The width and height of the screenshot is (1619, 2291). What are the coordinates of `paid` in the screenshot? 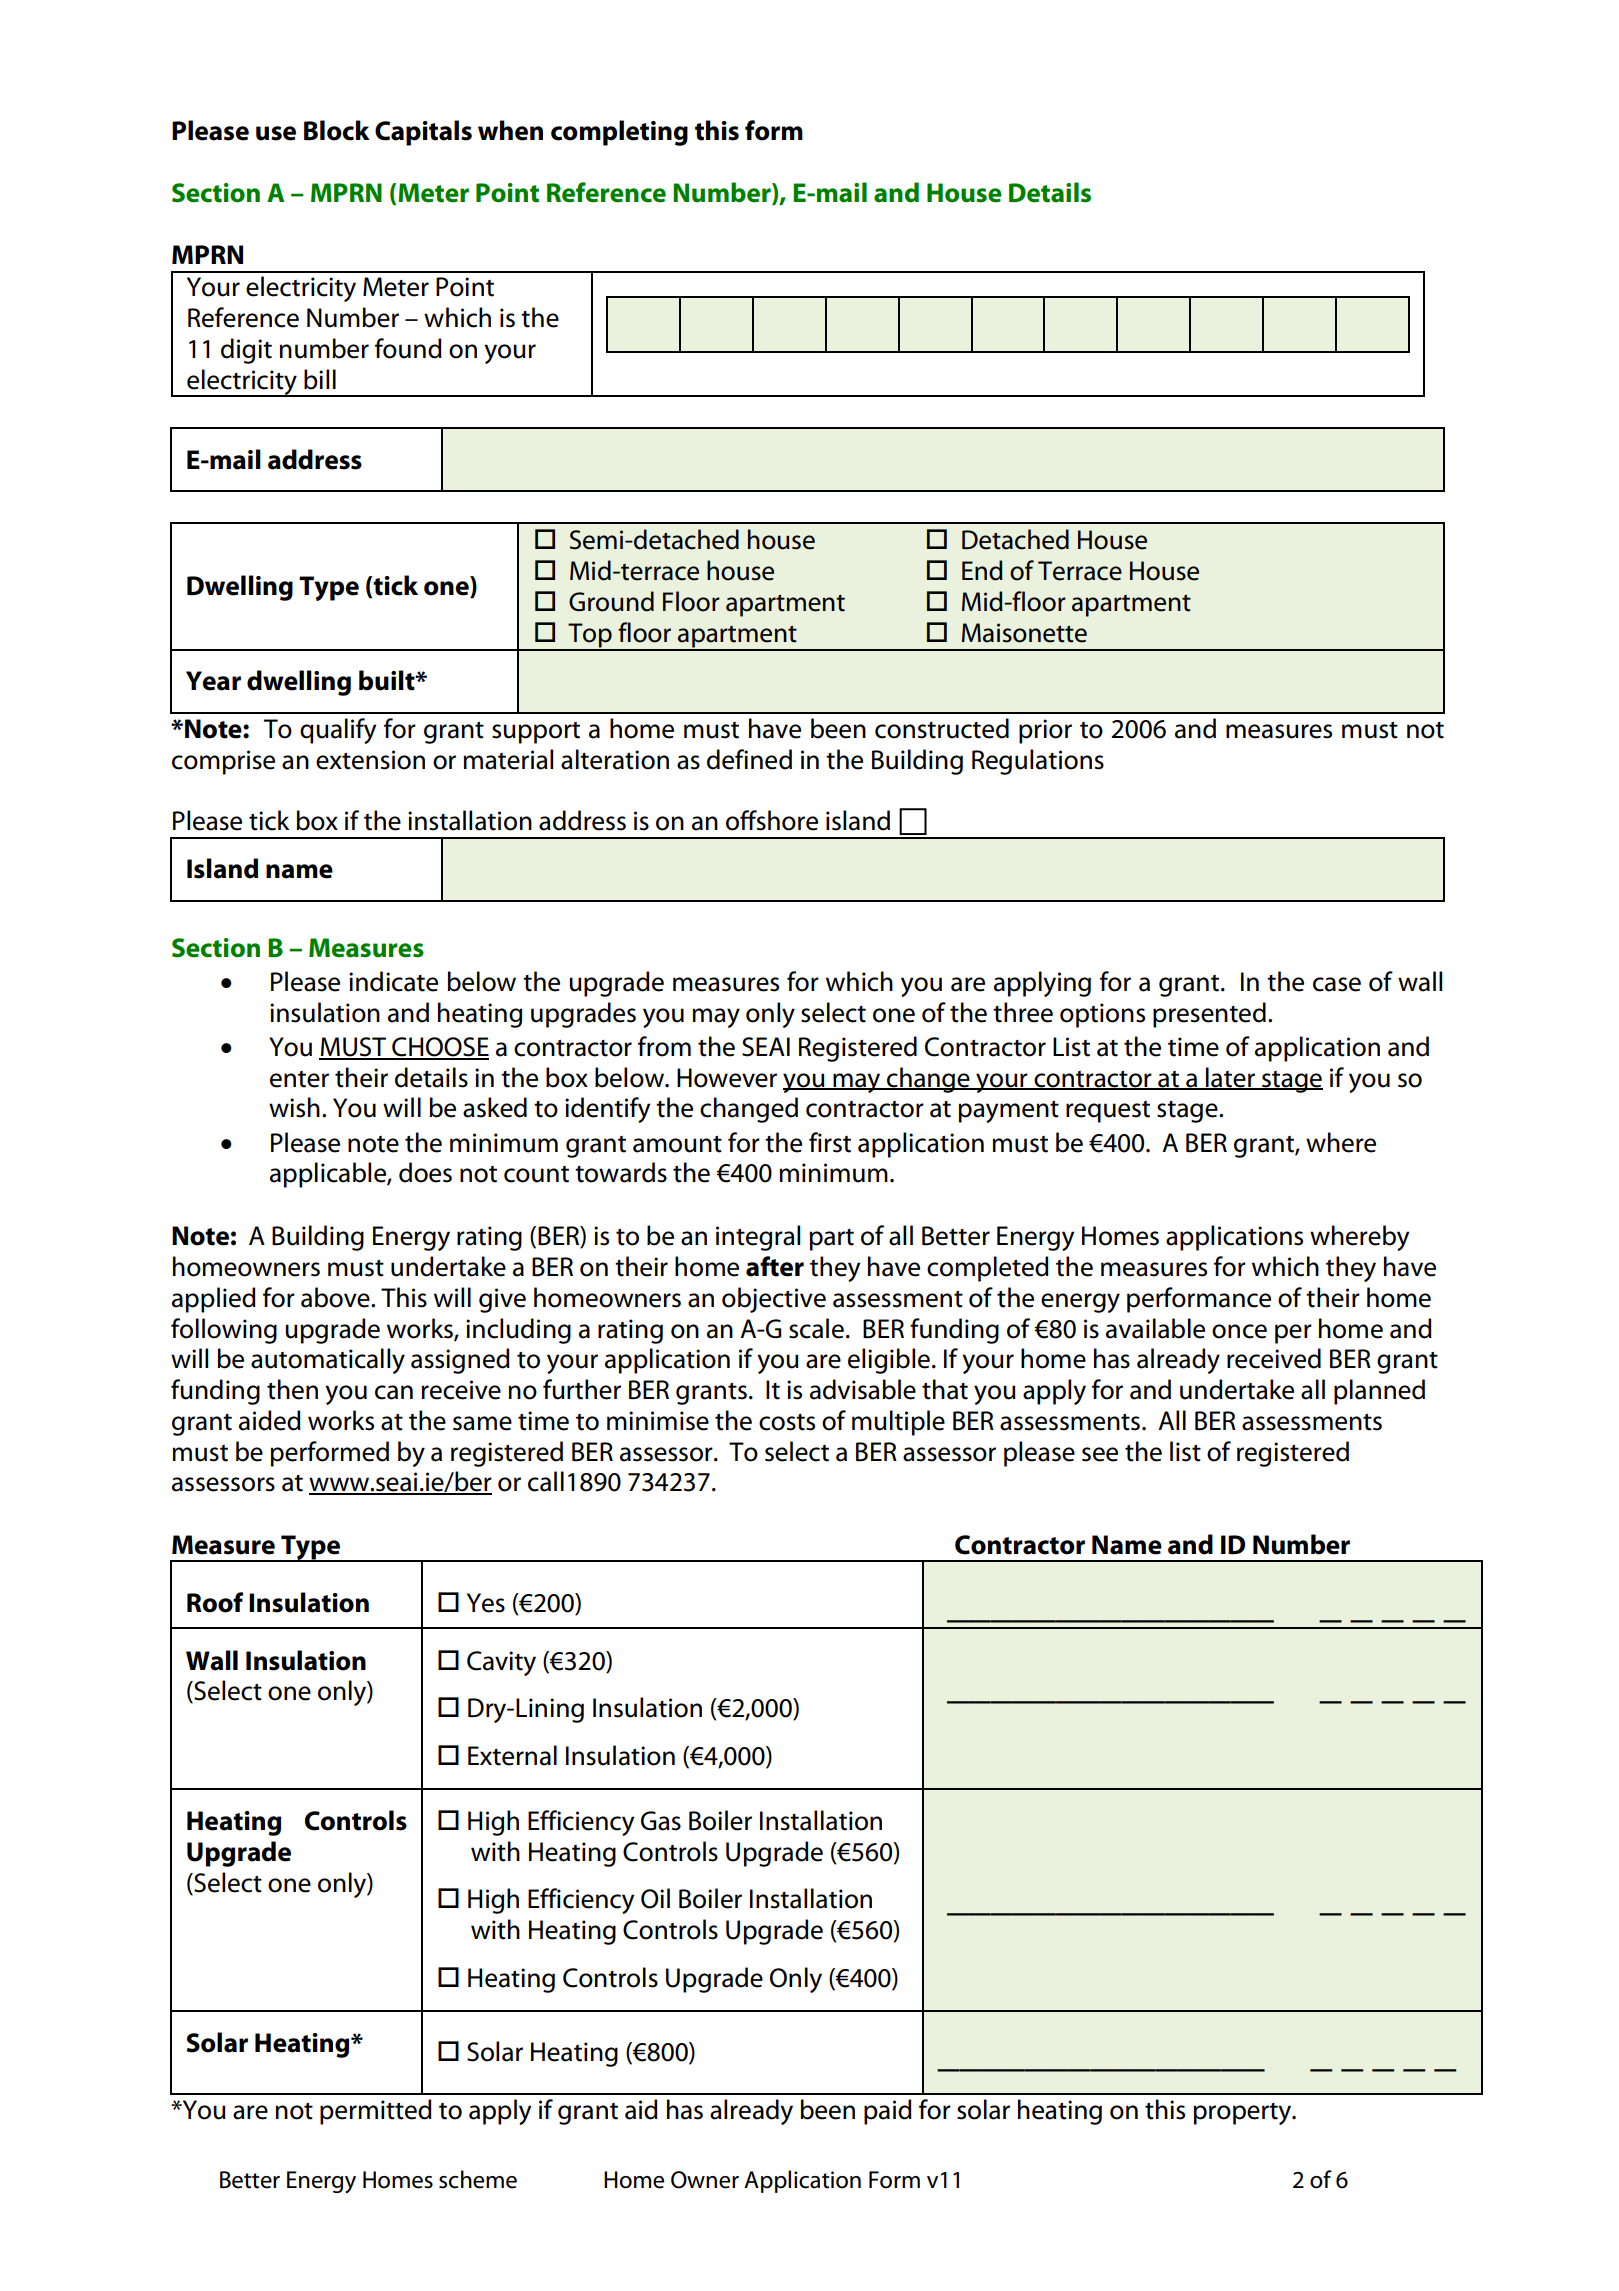 It's located at (888, 2112).
